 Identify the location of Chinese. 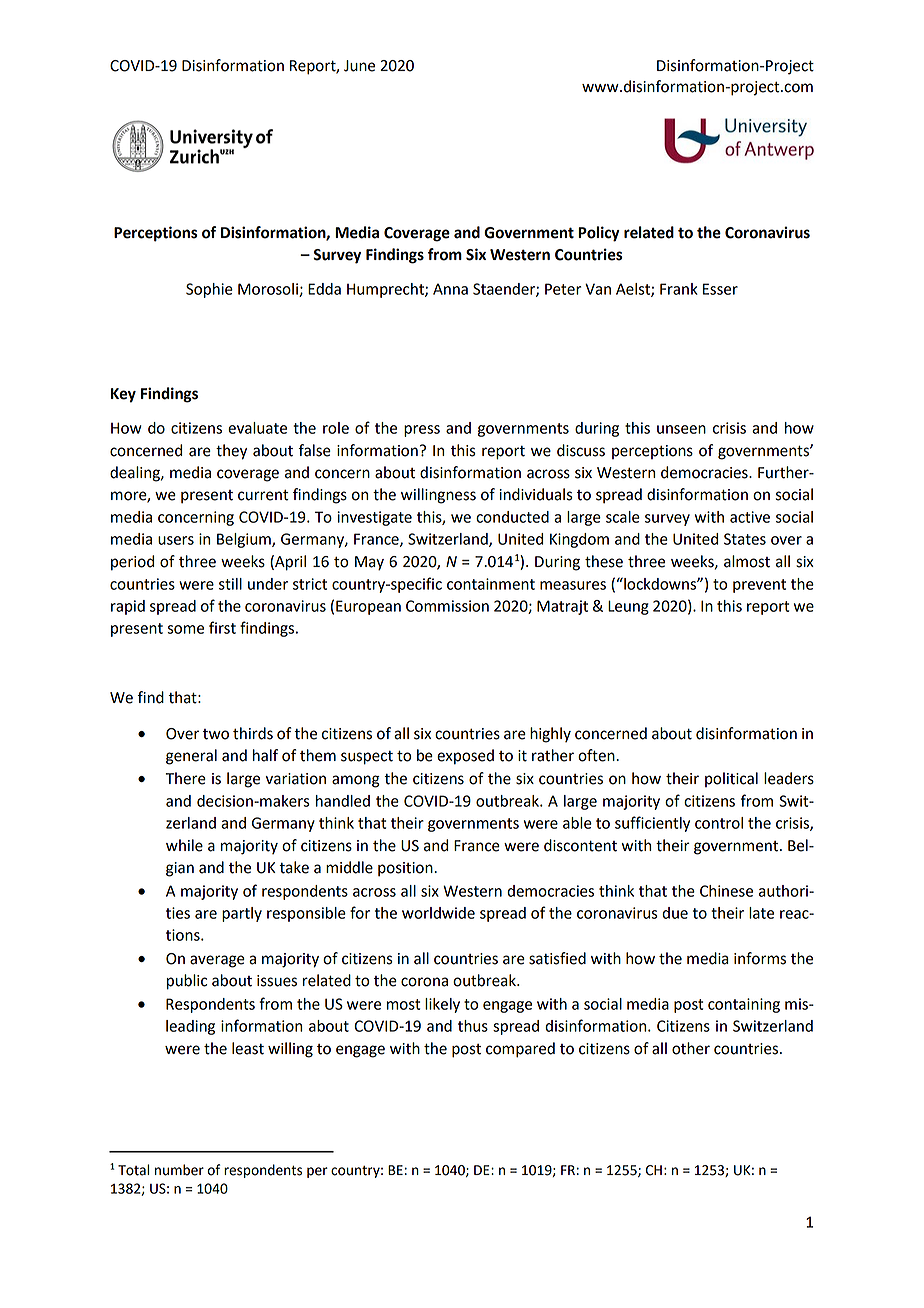
(726, 891).
